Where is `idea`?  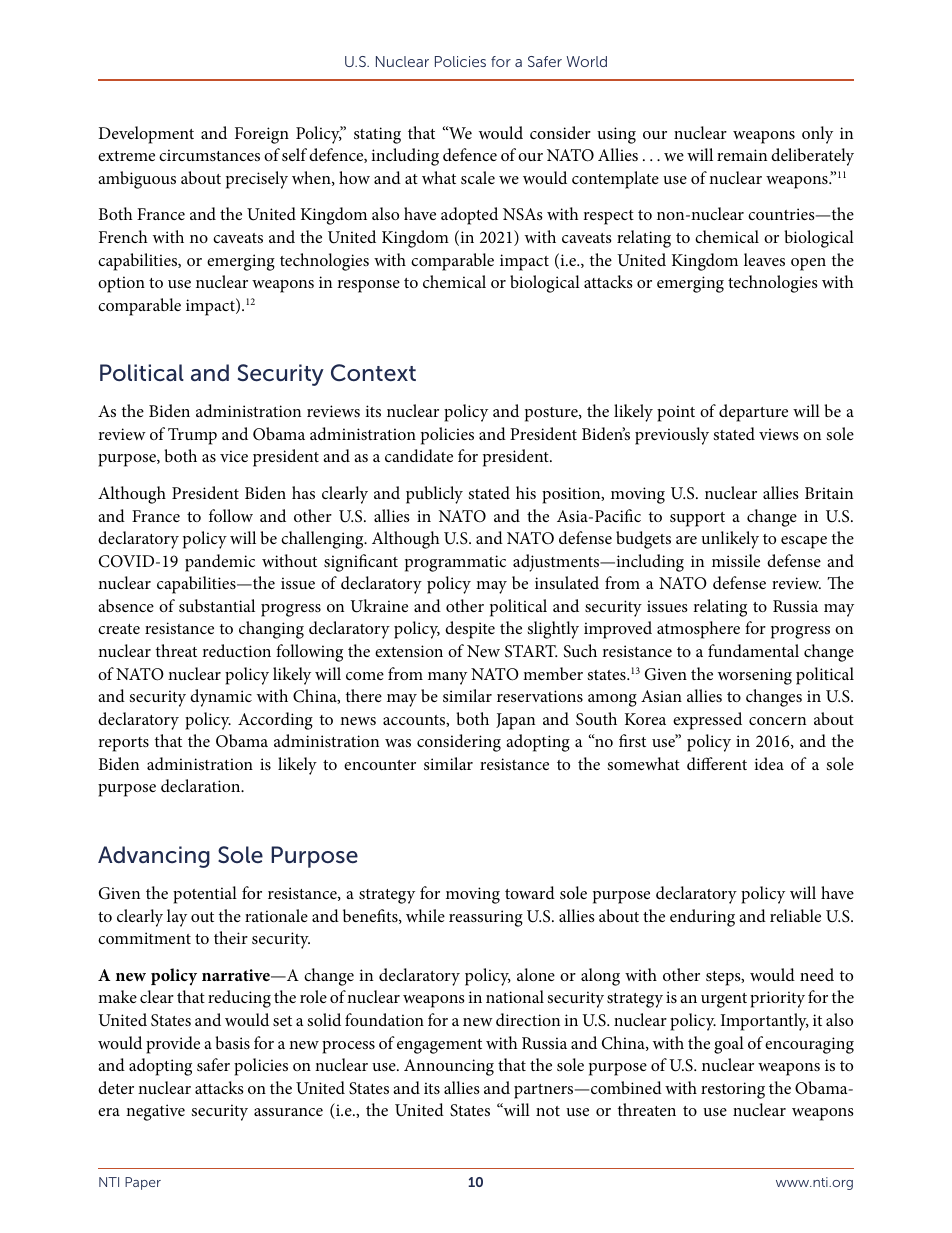 idea is located at coordinates (769, 763).
